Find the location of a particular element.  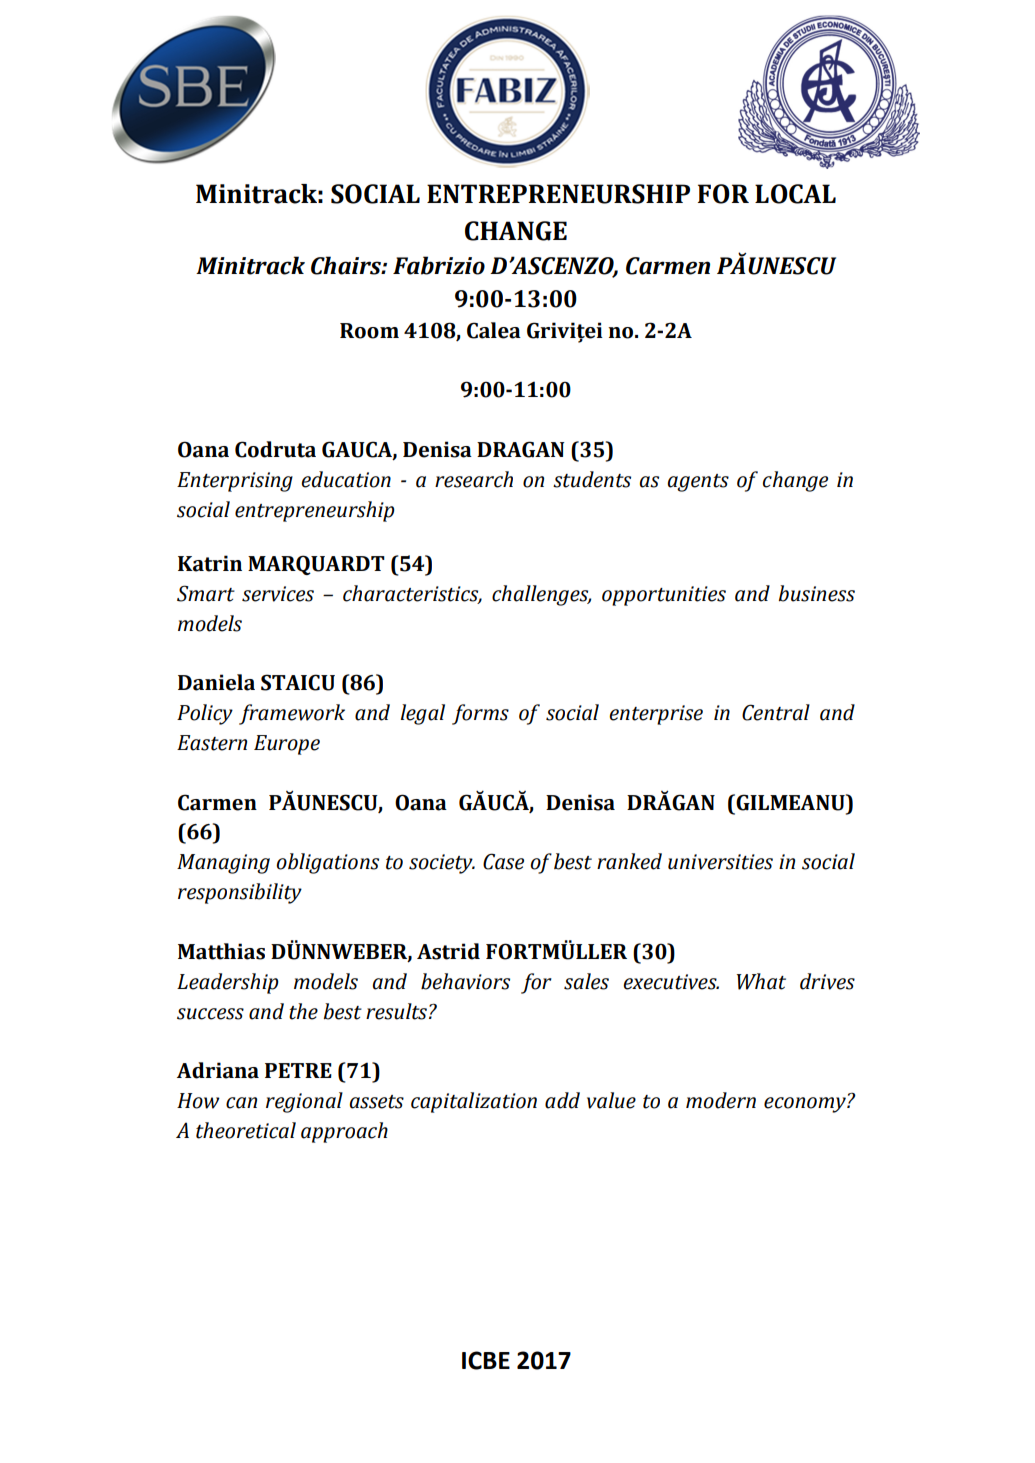

LOCAL is located at coordinates (795, 194).
